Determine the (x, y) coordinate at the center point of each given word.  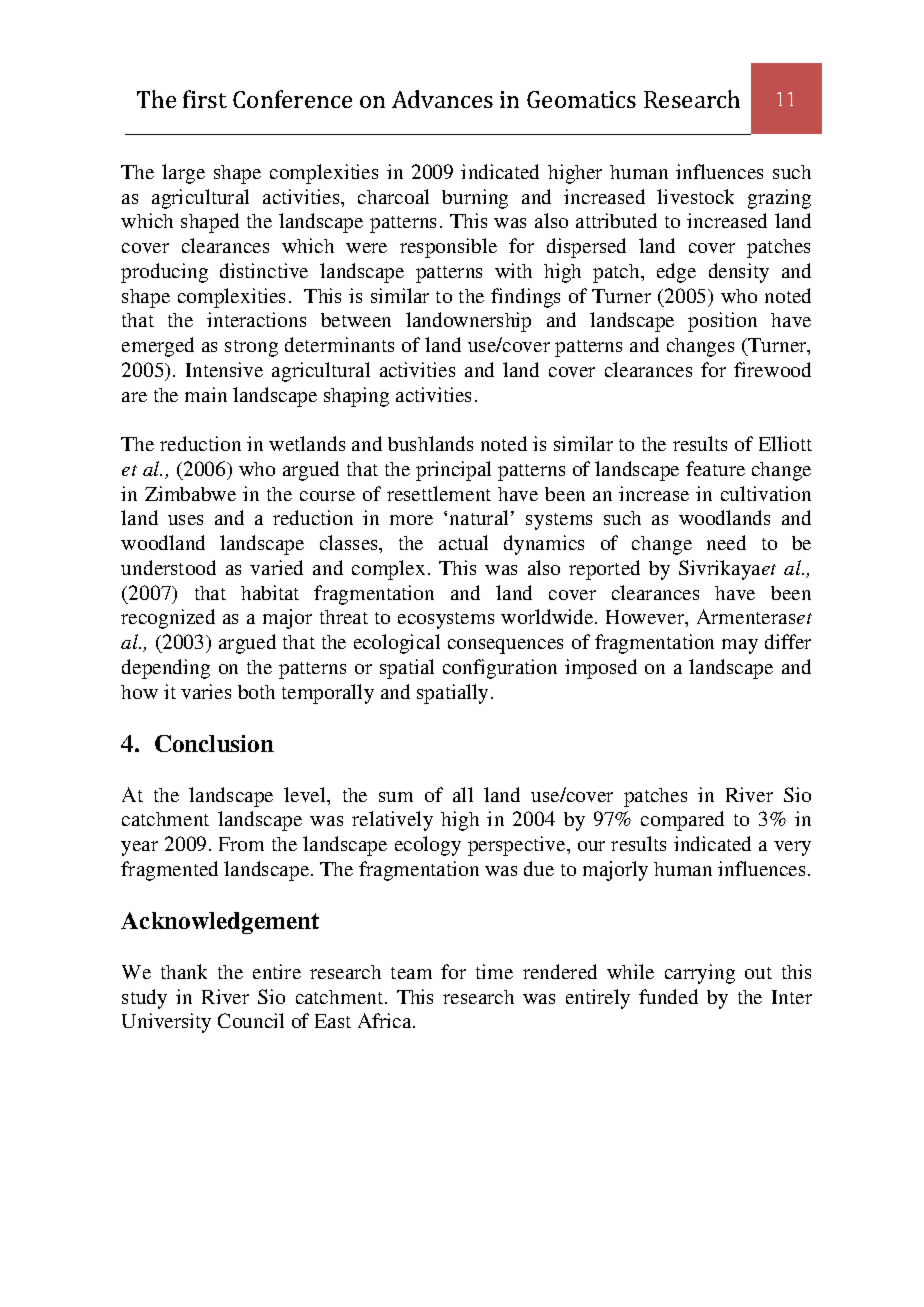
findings (525, 298)
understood (168, 567)
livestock (695, 196)
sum (396, 797)
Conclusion (214, 743)
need (726, 542)
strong (251, 348)
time (494, 971)
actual (463, 542)
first (205, 99)
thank (184, 971)
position (722, 322)
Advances (442, 99)
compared (682, 821)
